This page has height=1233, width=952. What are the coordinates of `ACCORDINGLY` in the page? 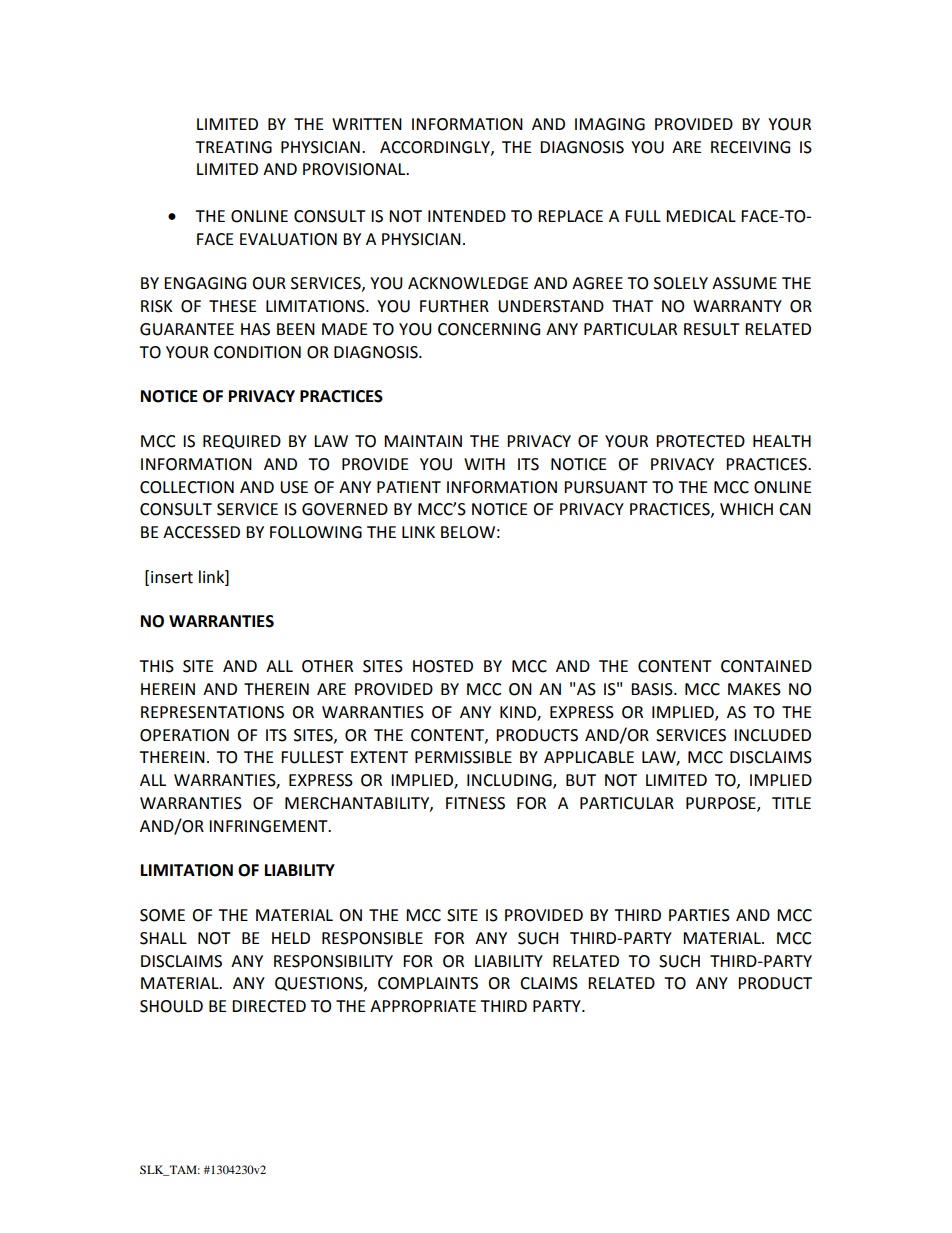 It's located at (436, 148).
